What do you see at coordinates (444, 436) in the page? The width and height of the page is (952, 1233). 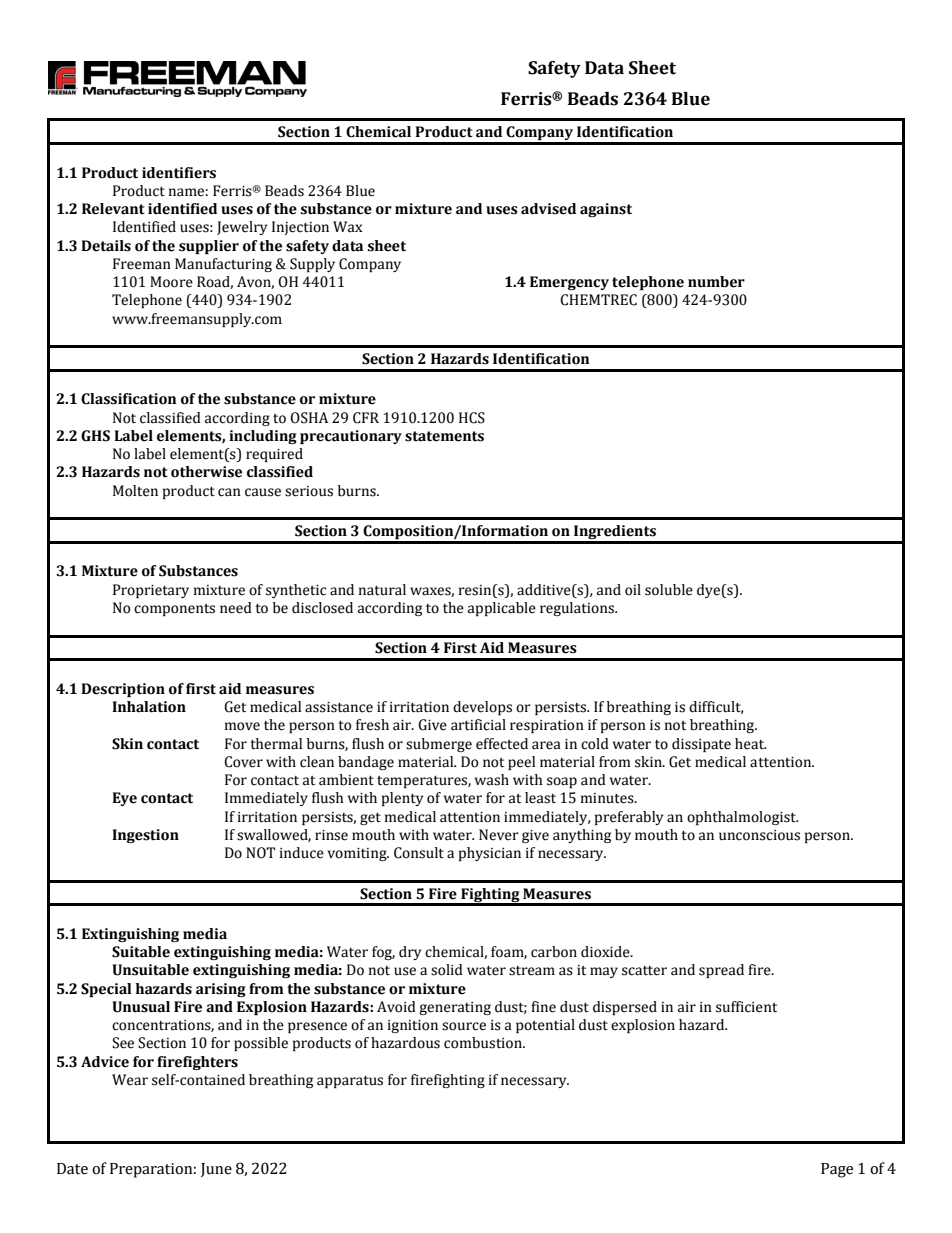 I see `statements` at bounding box center [444, 436].
